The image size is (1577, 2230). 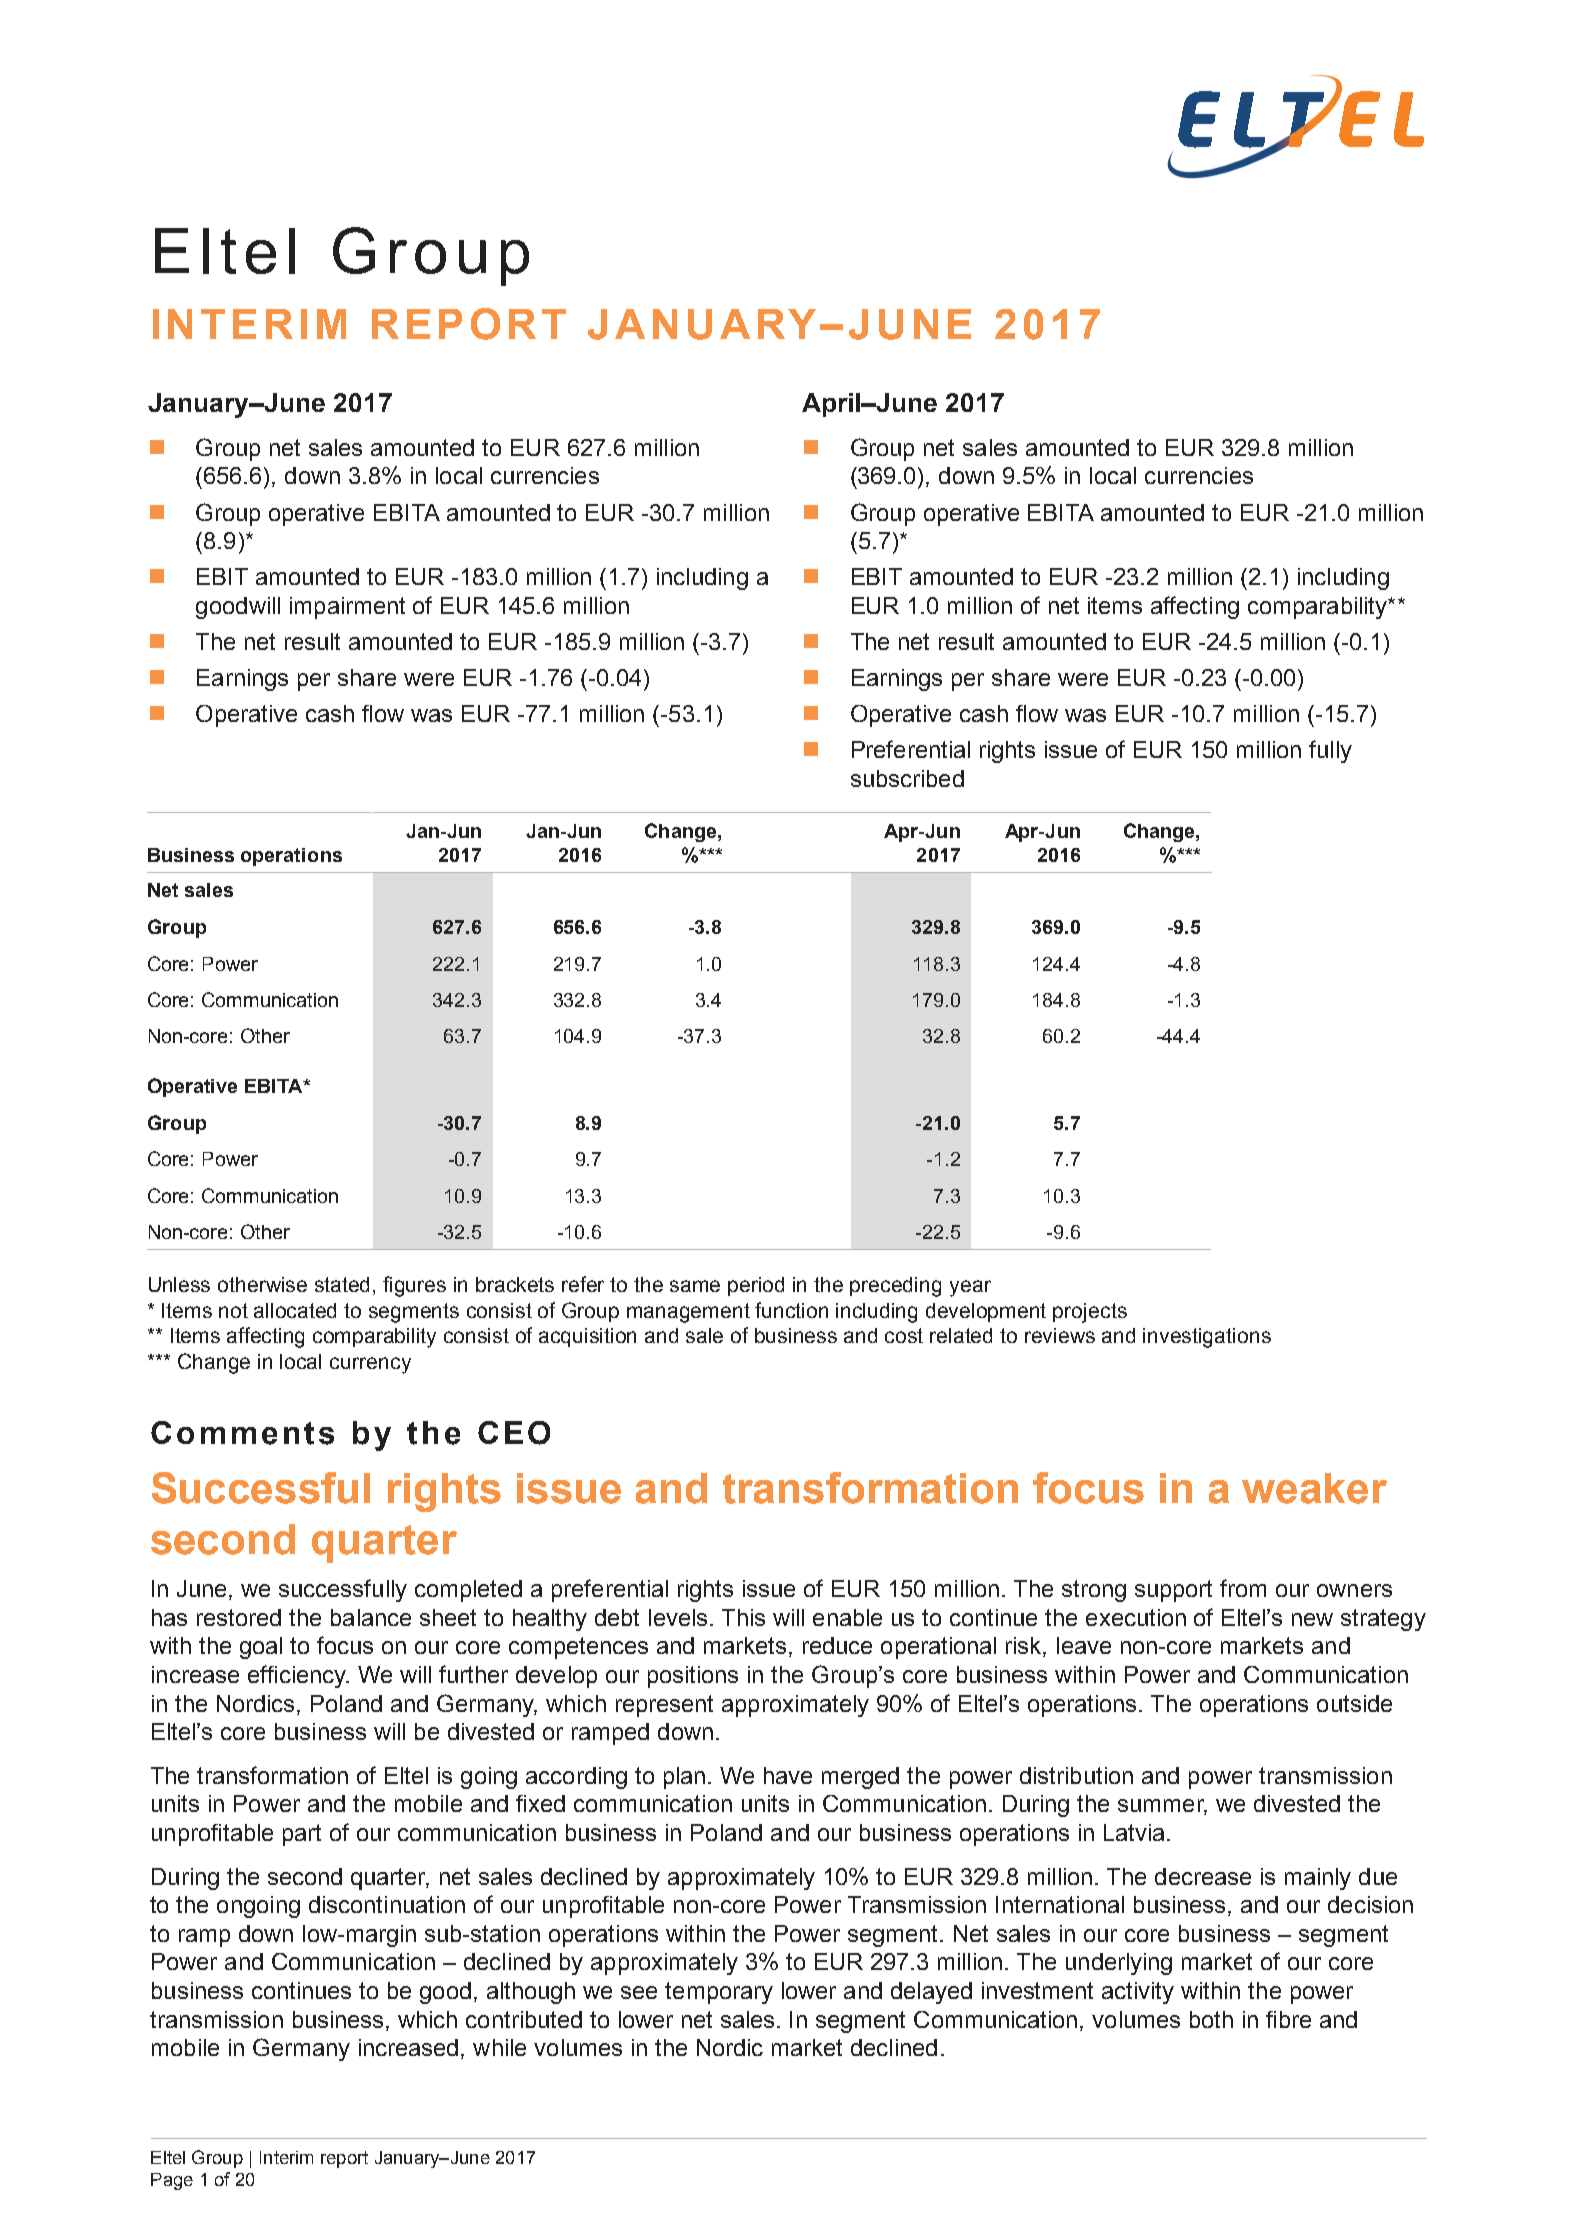 I want to click on projects, so click(x=1090, y=1313).
